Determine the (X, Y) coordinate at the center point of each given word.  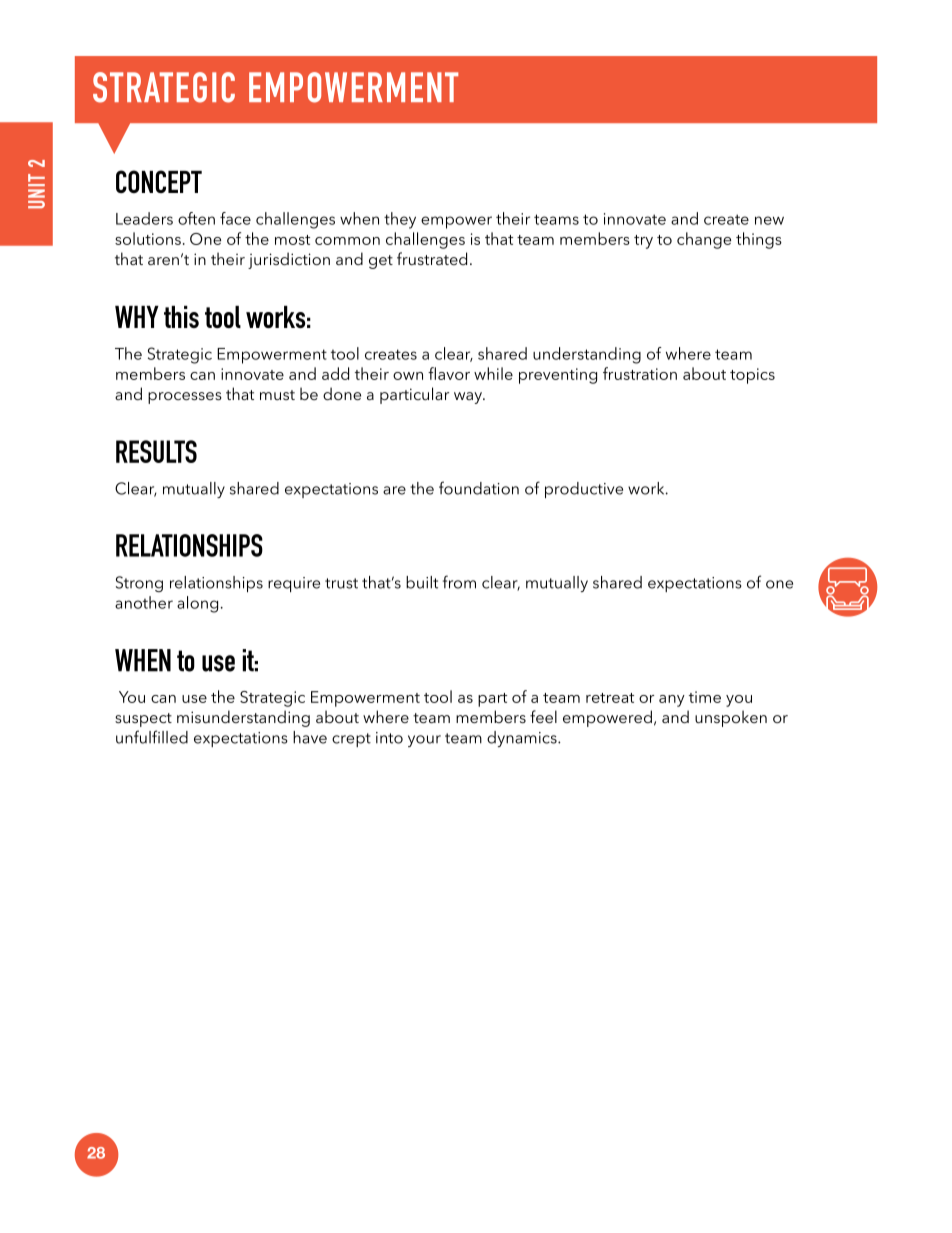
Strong (139, 584)
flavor (449, 373)
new (769, 220)
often (196, 218)
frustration (640, 373)
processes (185, 398)
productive (584, 490)
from (459, 582)
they (400, 220)
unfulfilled (152, 737)
